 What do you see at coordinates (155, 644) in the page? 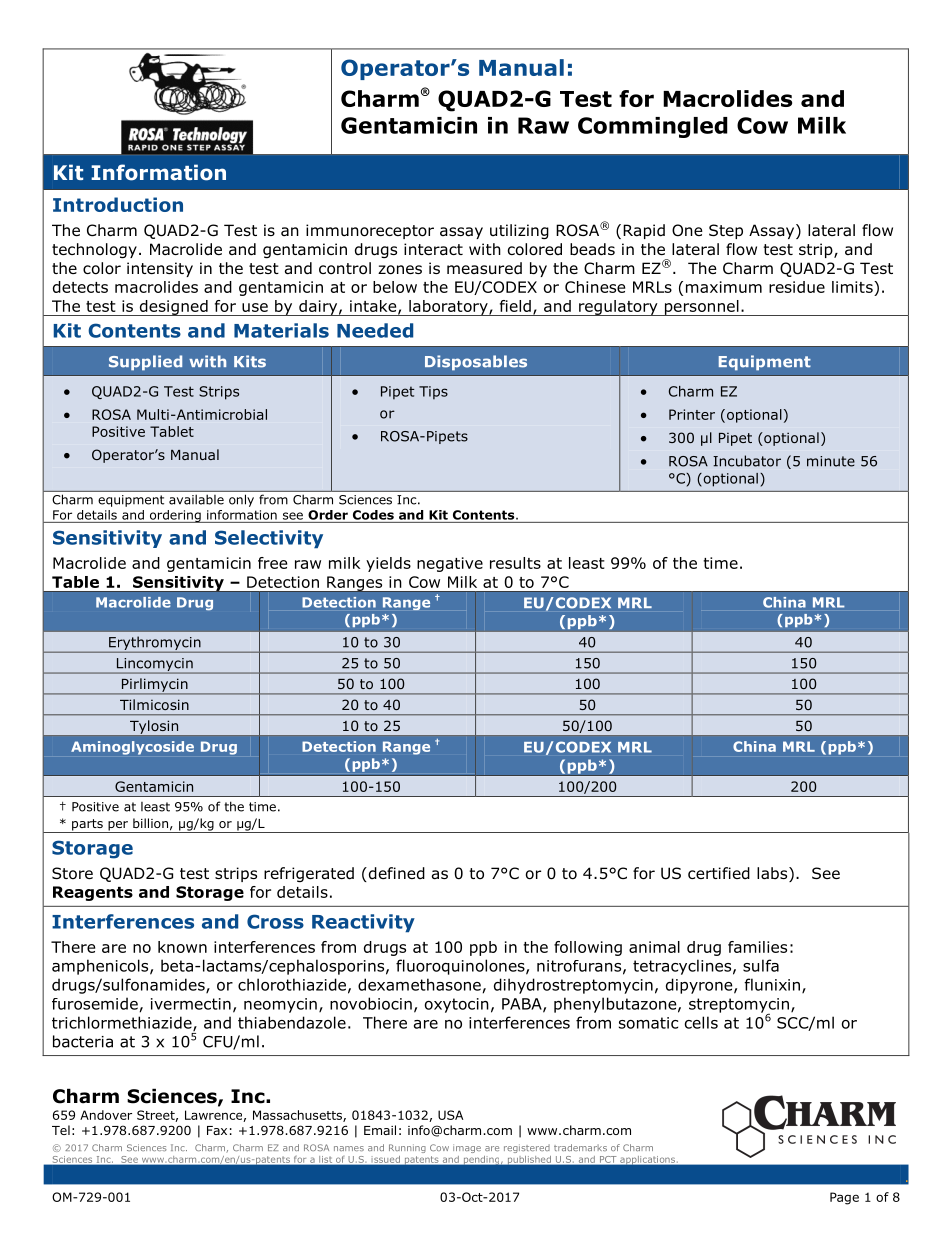
I see `Erythromycin` at bounding box center [155, 644].
